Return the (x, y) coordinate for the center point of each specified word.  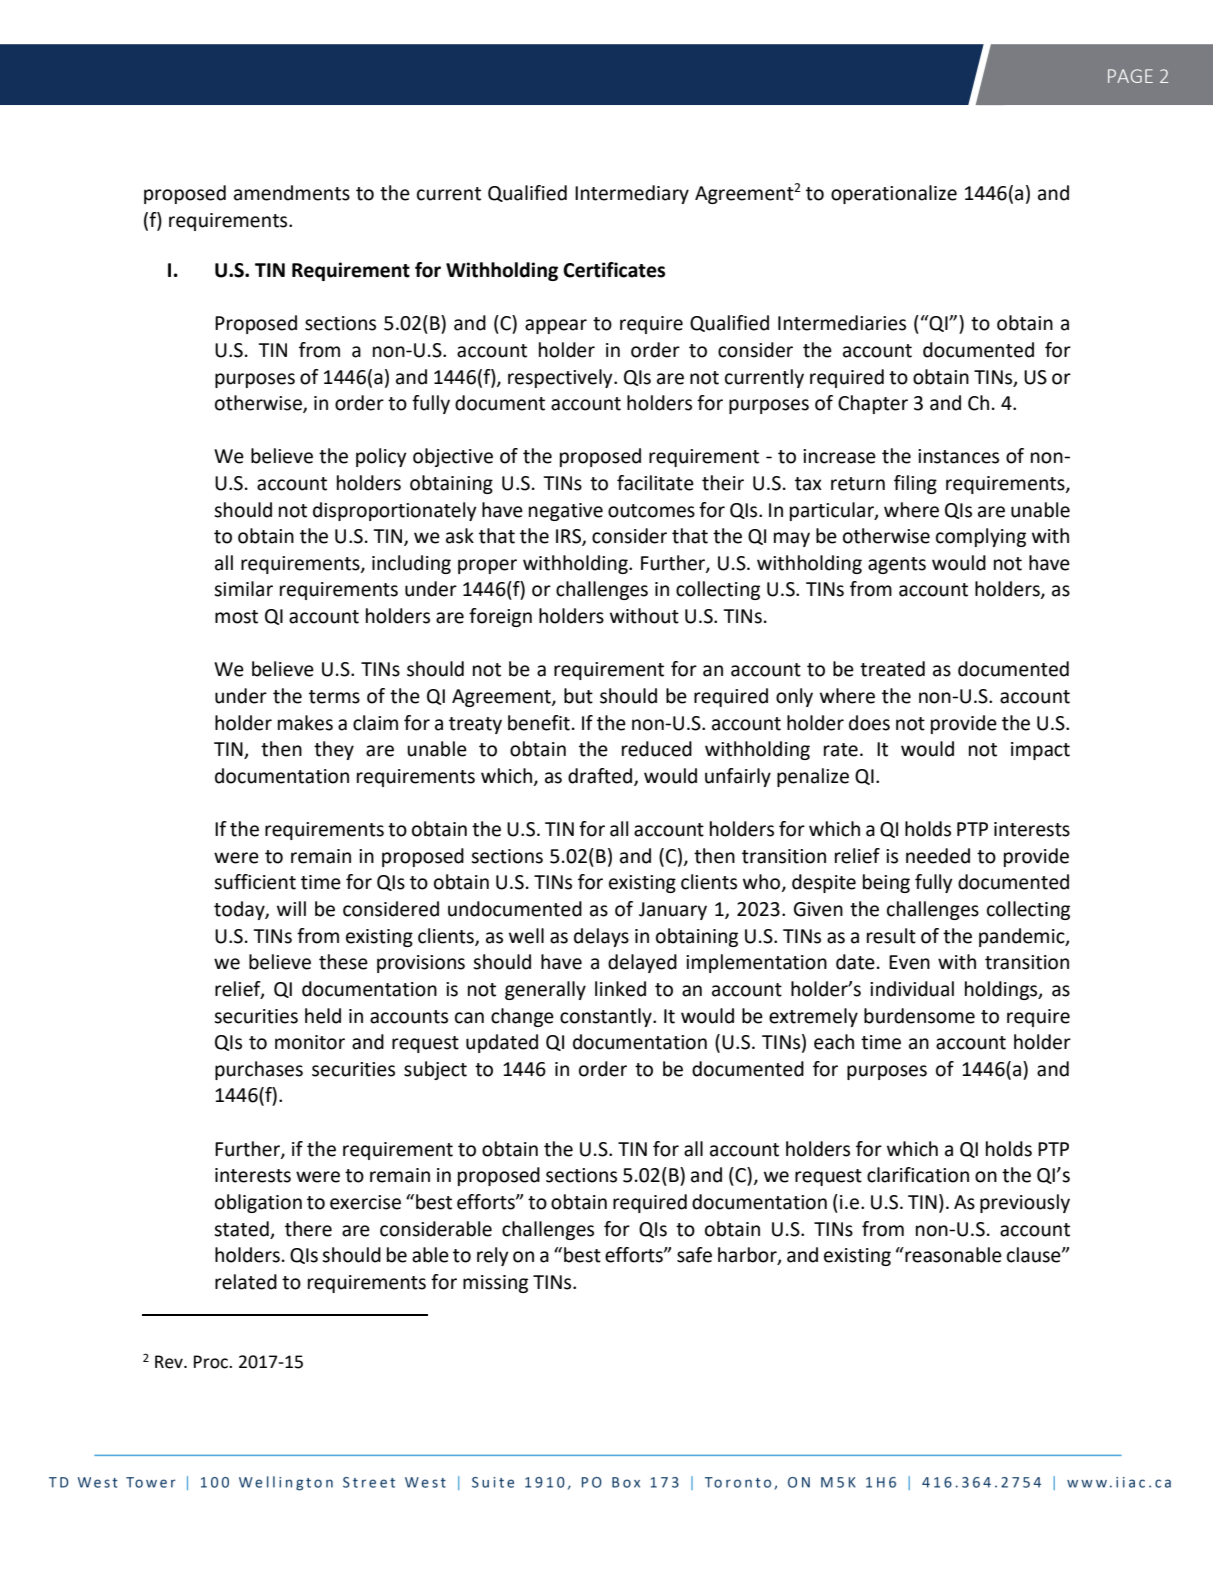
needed (938, 856)
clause (1035, 1255)
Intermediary (632, 194)
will (291, 908)
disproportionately (395, 511)
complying (981, 537)
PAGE (1130, 76)
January (673, 911)
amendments (292, 193)
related (246, 1282)
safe (694, 1255)
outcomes (651, 511)
